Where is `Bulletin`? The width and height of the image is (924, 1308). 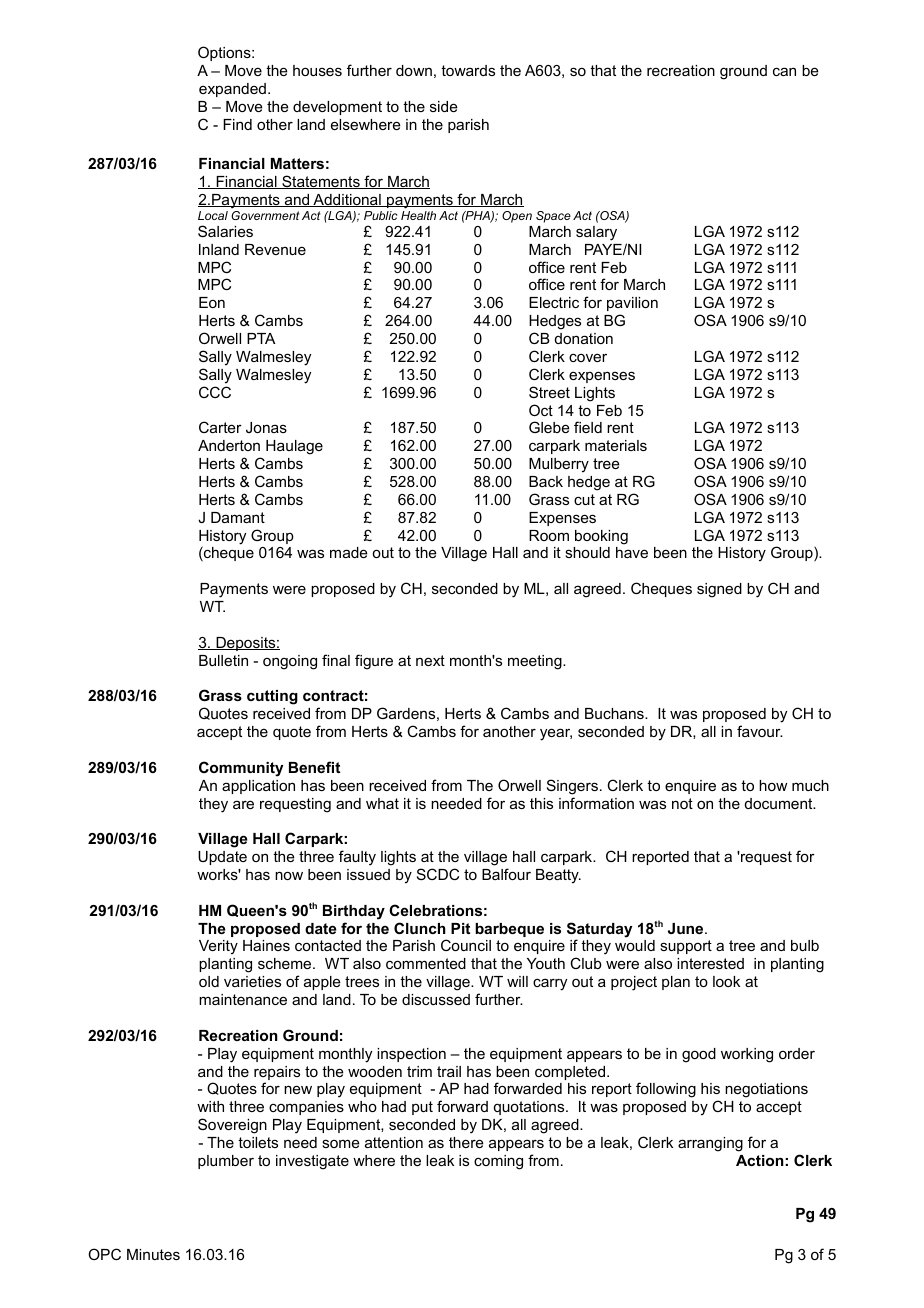 Bulletin is located at coordinates (223, 660).
